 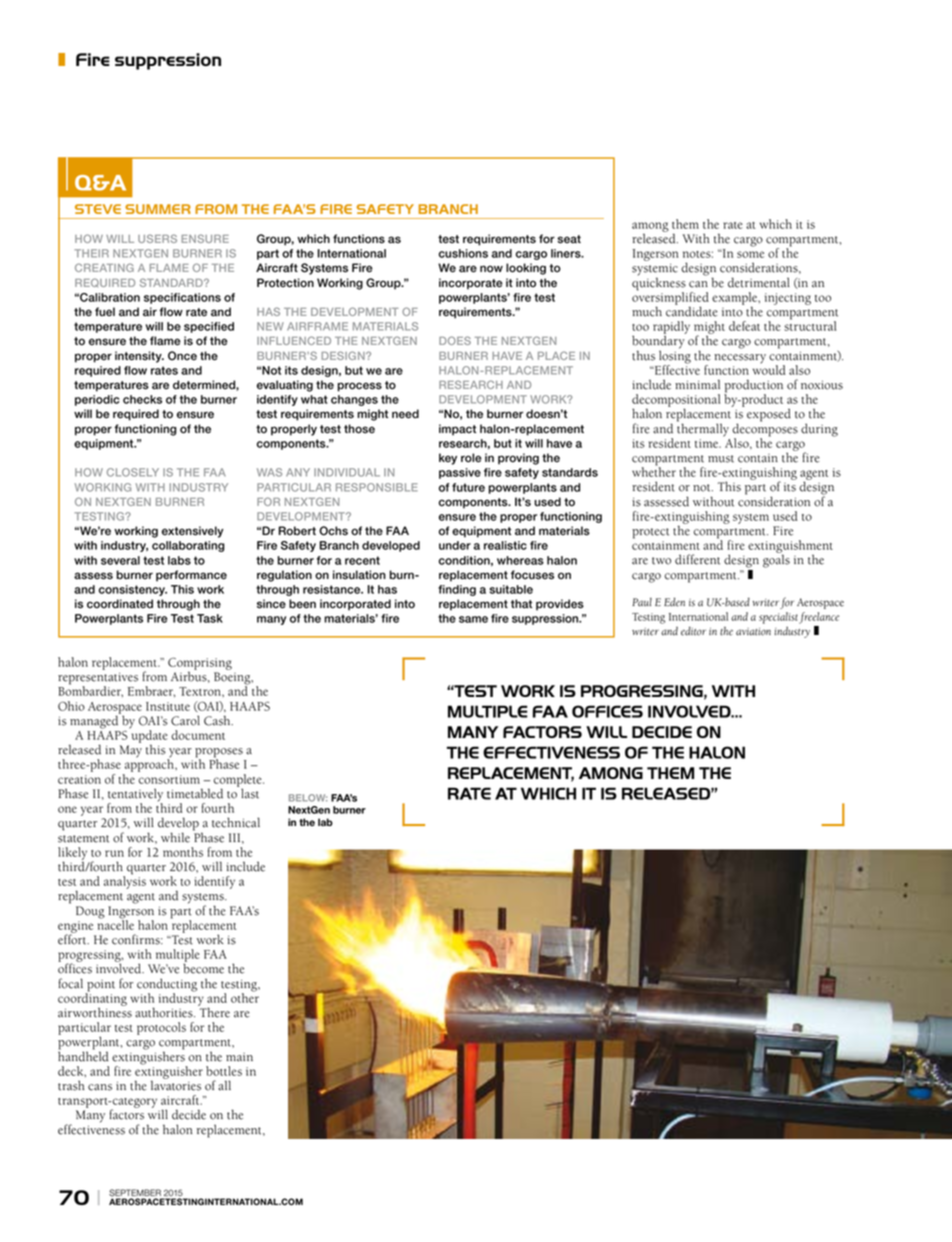 What do you see at coordinates (753, 632) in the screenshot?
I see `aviation` at bounding box center [753, 632].
